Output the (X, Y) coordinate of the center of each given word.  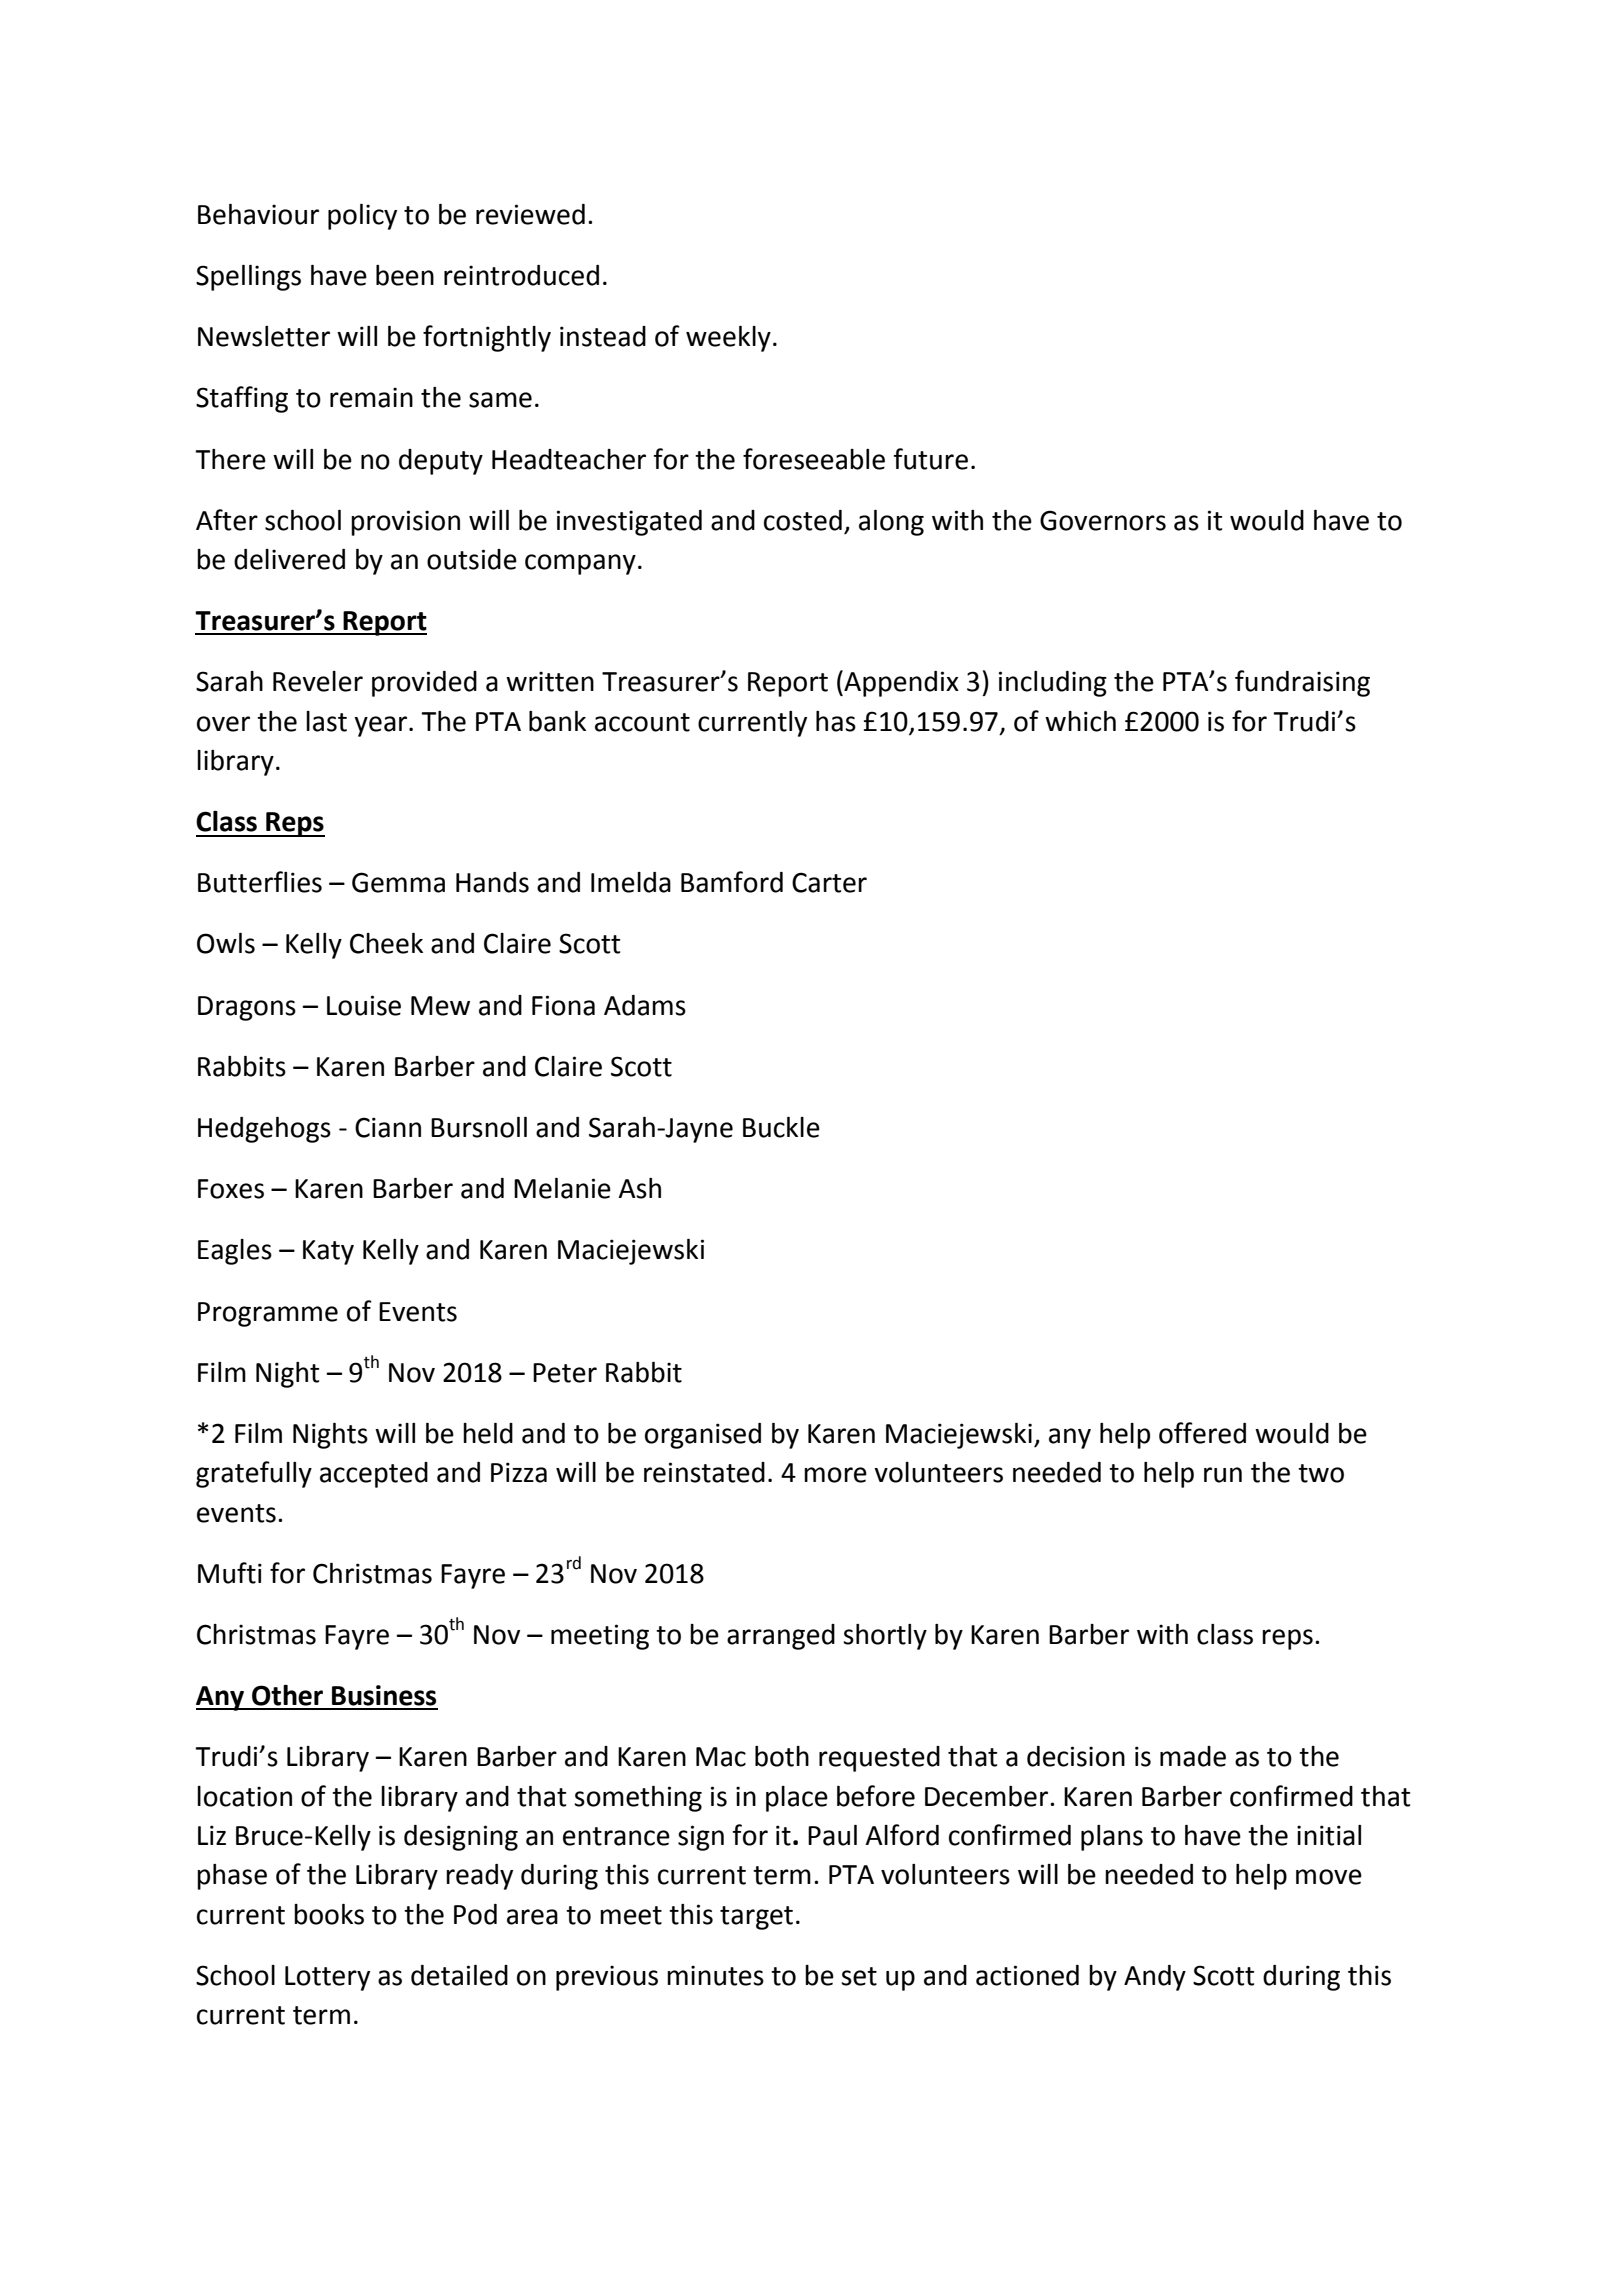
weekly (728, 339)
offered (1202, 1433)
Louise (364, 1005)
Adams (645, 1005)
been (405, 275)
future (930, 459)
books (329, 1914)
